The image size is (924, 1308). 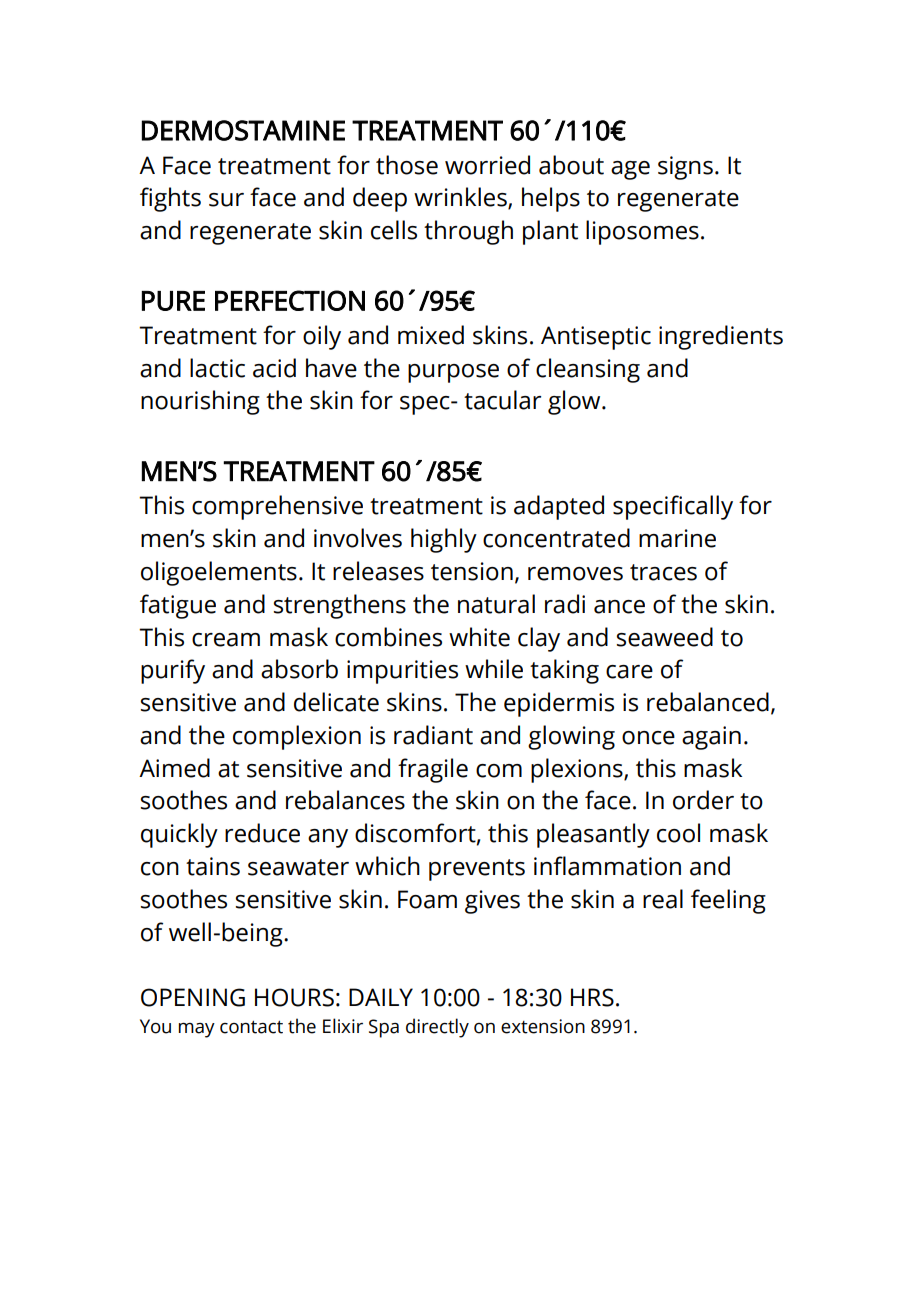 What do you see at coordinates (496, 604) in the image?
I see `natural` at bounding box center [496, 604].
